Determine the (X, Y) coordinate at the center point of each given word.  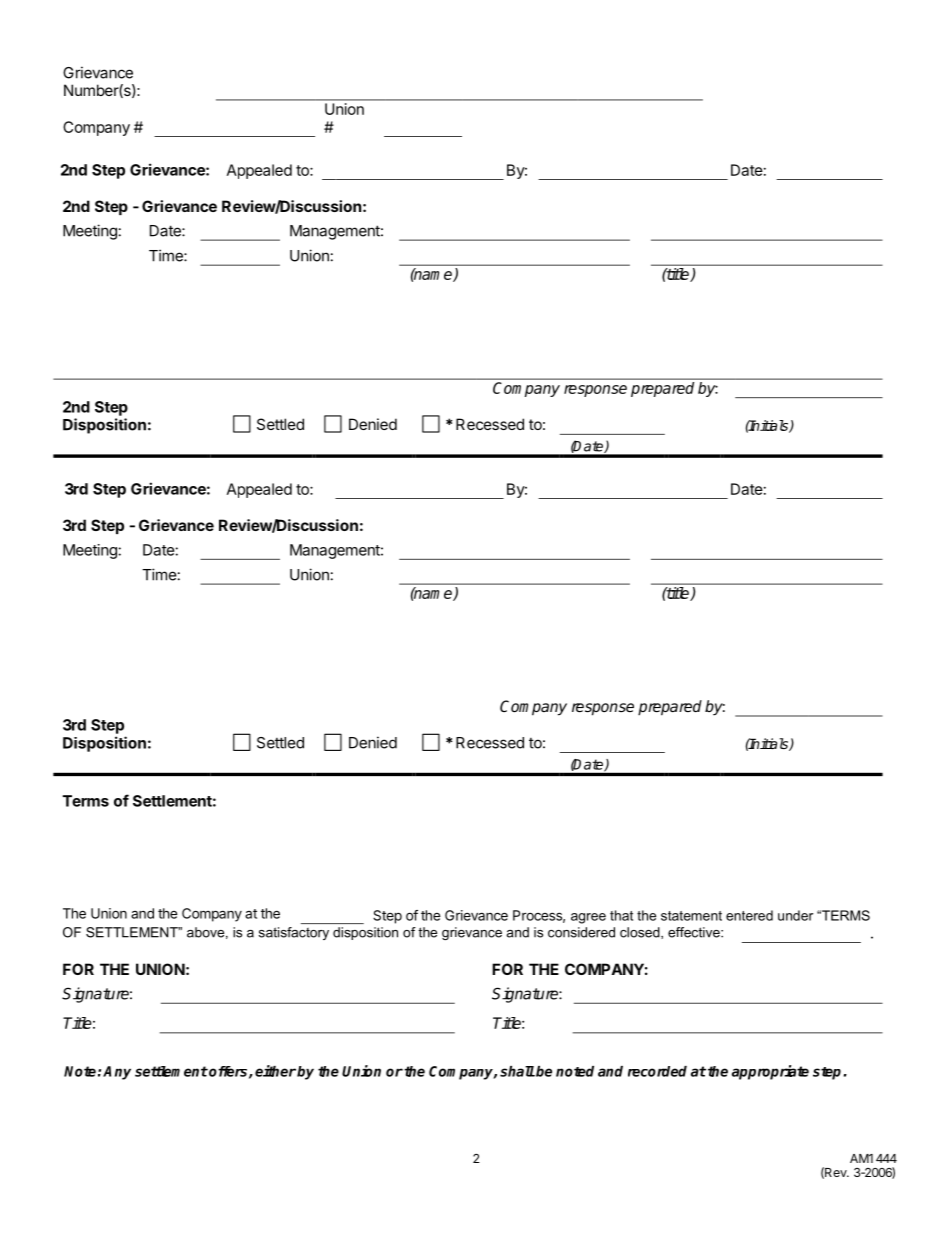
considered (581, 932)
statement (691, 916)
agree (588, 918)
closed (641, 933)
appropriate (770, 1072)
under (795, 915)
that (621, 915)
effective (695, 932)
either (275, 1071)
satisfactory (294, 933)
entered (749, 915)
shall (517, 1071)
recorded (657, 1071)
